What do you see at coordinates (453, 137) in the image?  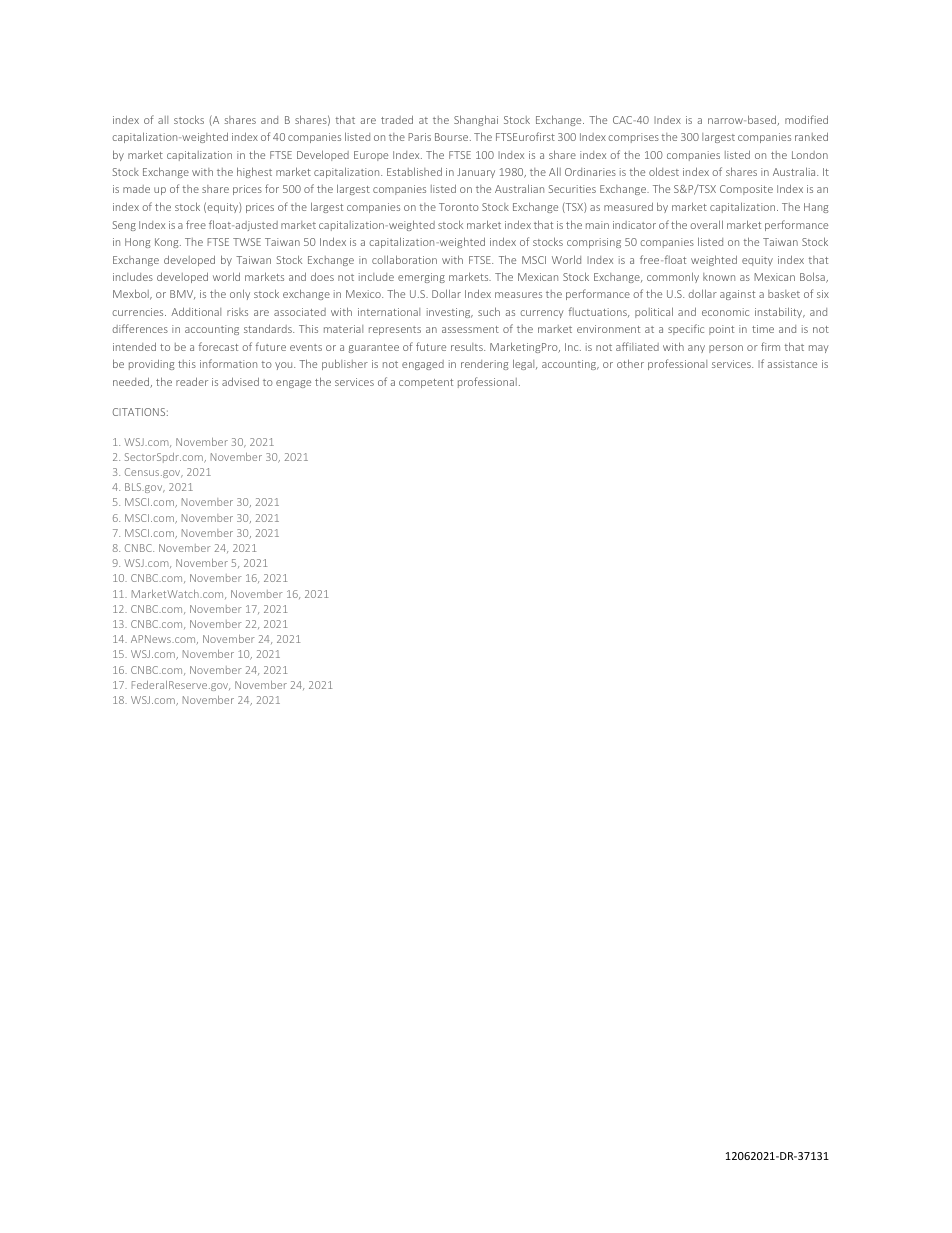 I see `Bourse` at bounding box center [453, 137].
